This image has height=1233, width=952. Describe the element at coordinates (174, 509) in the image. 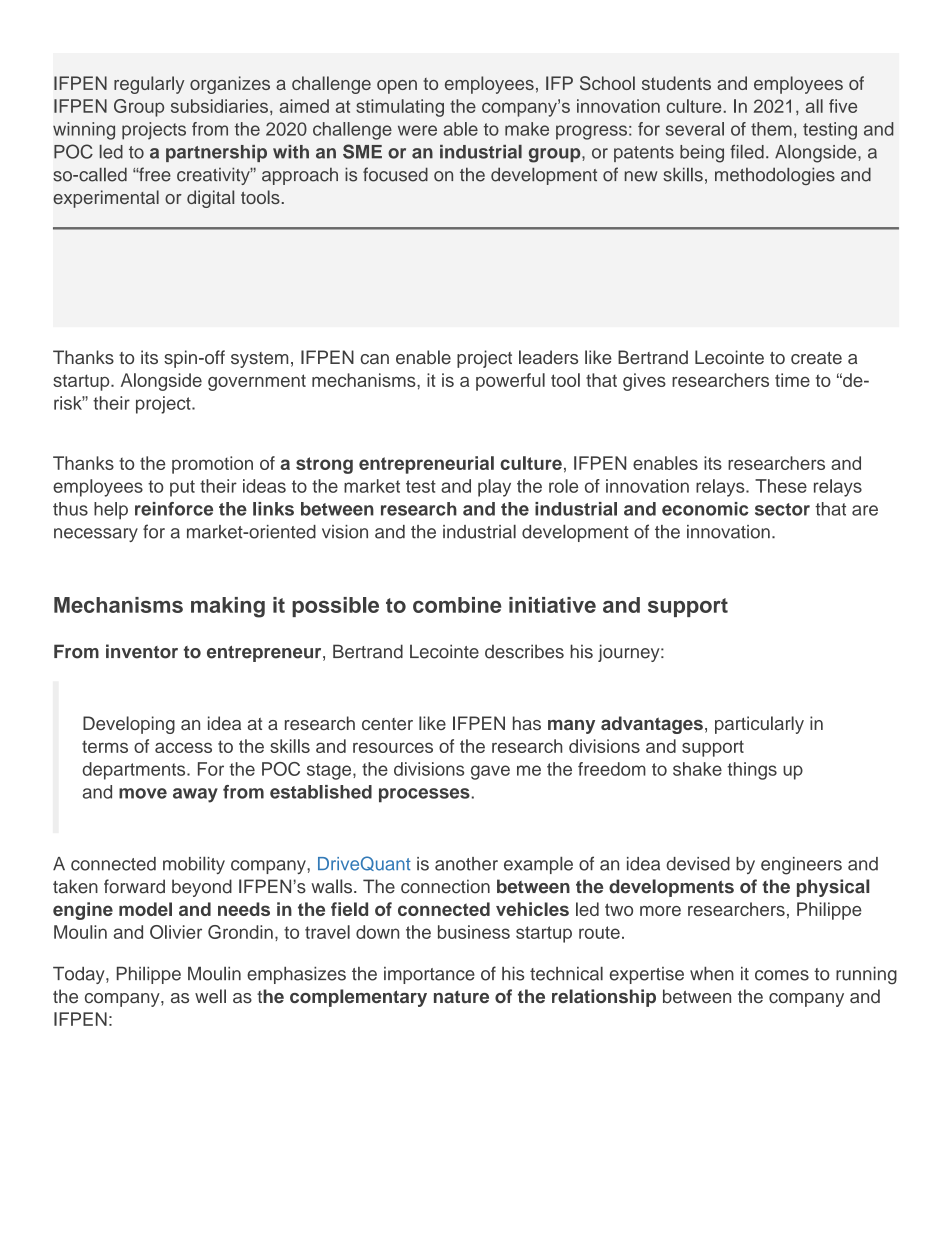

I see `reinforce` at that location.
